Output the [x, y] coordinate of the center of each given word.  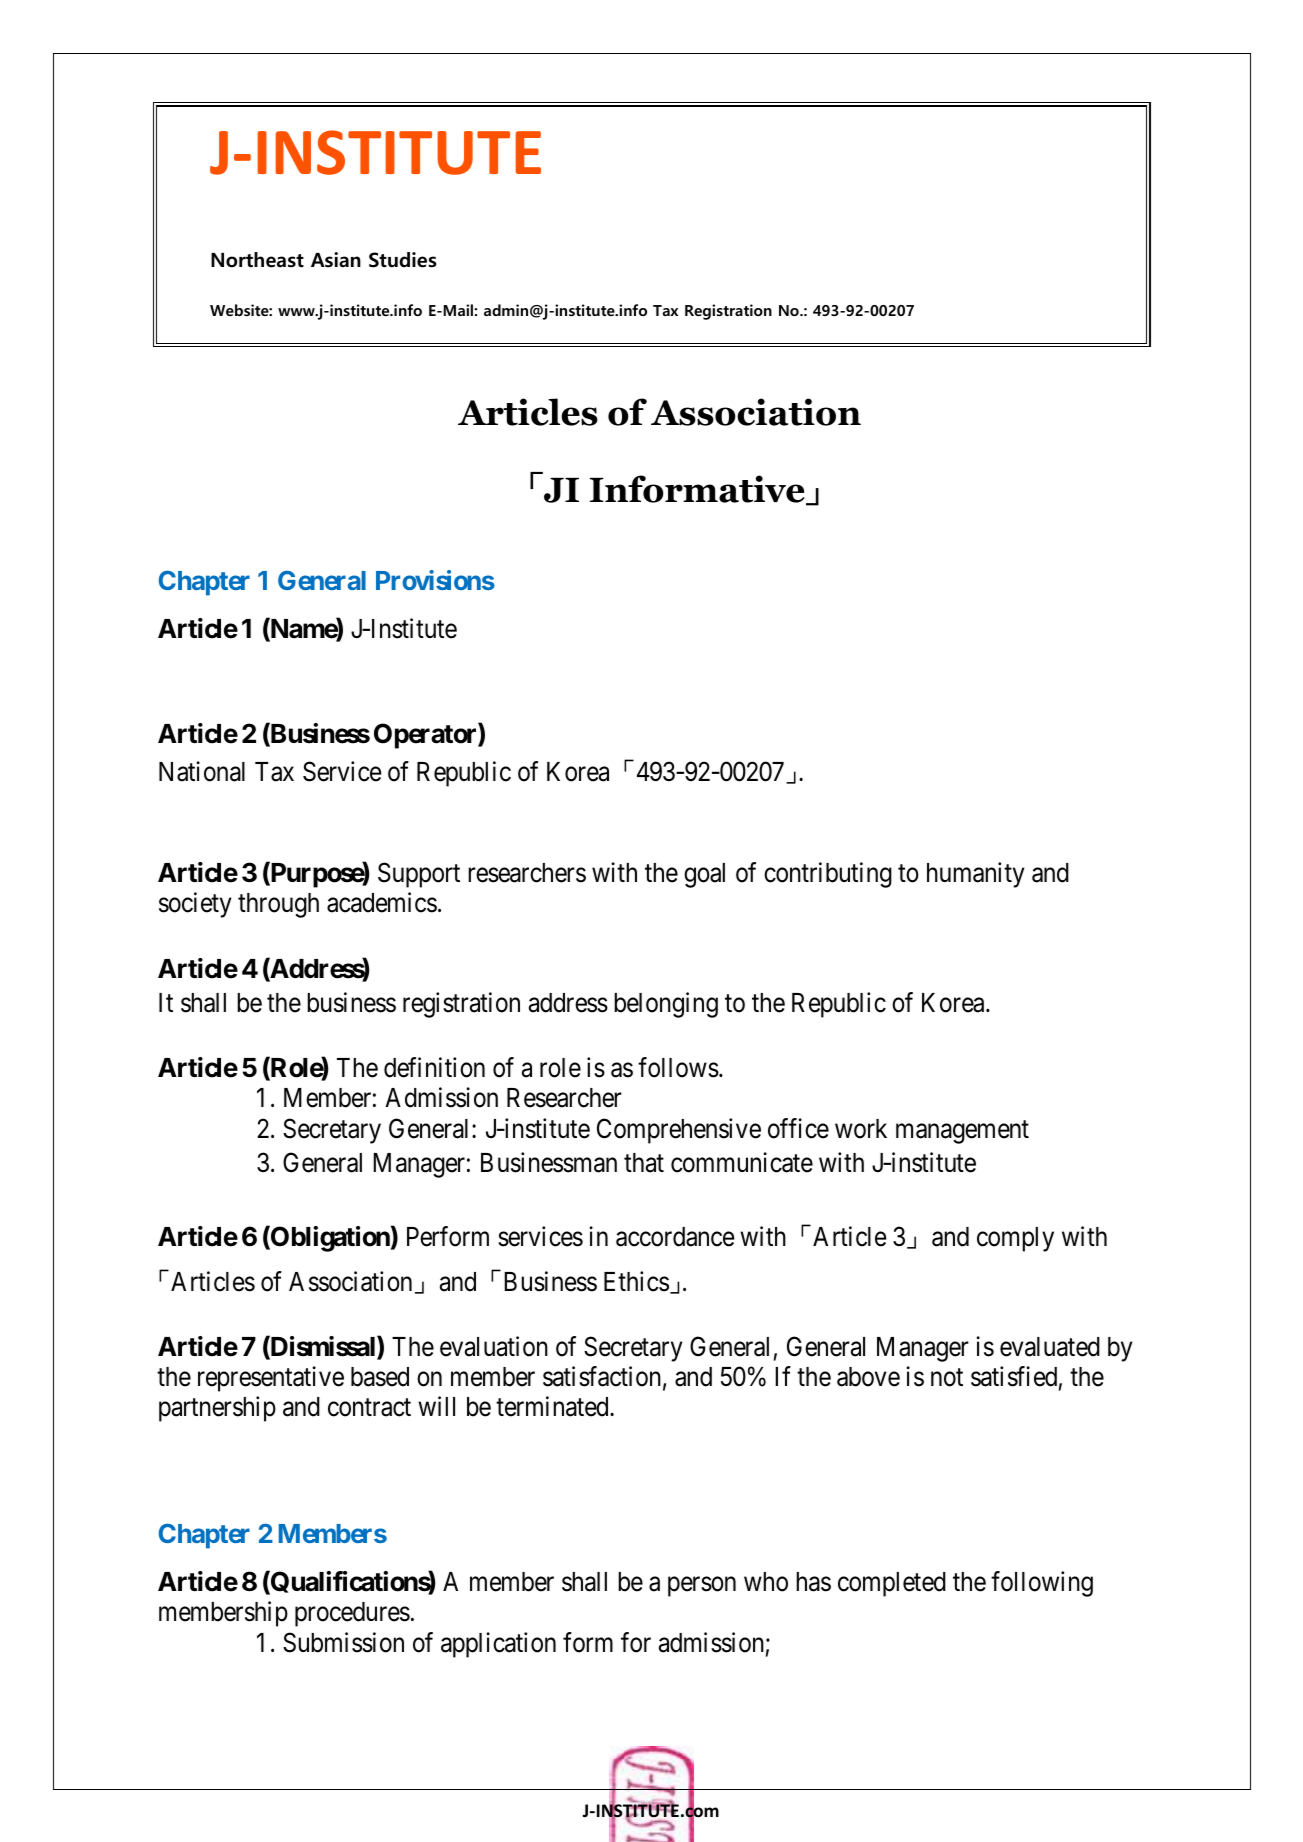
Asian [336, 260]
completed [892, 1584]
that [644, 1163]
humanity [976, 875]
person [702, 1587]
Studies [403, 260]
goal [704, 875]
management [962, 1132]
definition [434, 1067]
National [202, 772]
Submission [343, 1642]
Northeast [257, 260]
